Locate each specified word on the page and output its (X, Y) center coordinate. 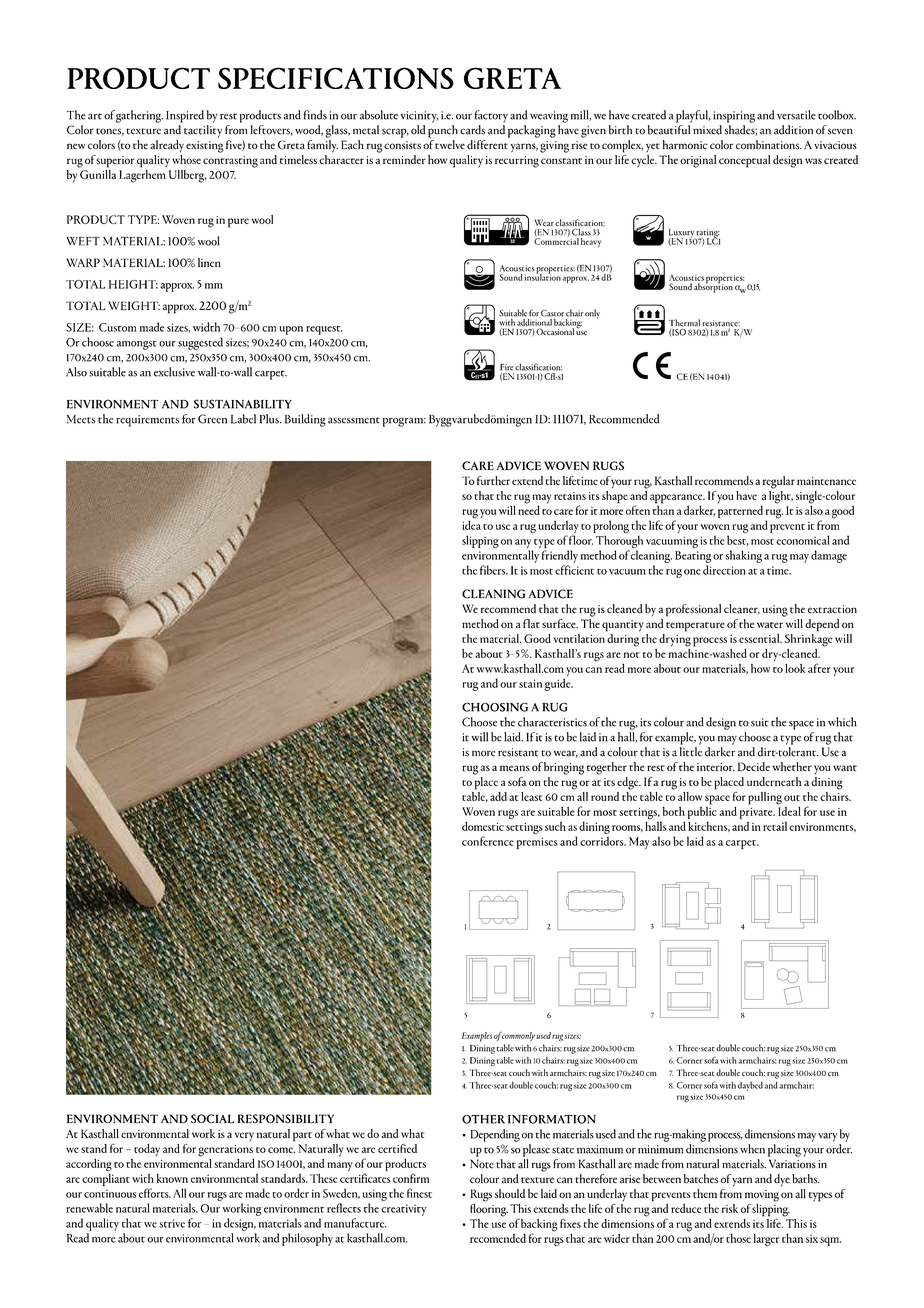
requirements (147, 421)
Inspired (185, 116)
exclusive (174, 372)
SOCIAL (212, 1118)
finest (419, 1193)
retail (775, 826)
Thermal (684, 323)
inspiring (734, 117)
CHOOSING (495, 707)
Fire (507, 367)
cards (472, 130)
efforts (155, 1193)
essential (760, 638)
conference (488, 841)
